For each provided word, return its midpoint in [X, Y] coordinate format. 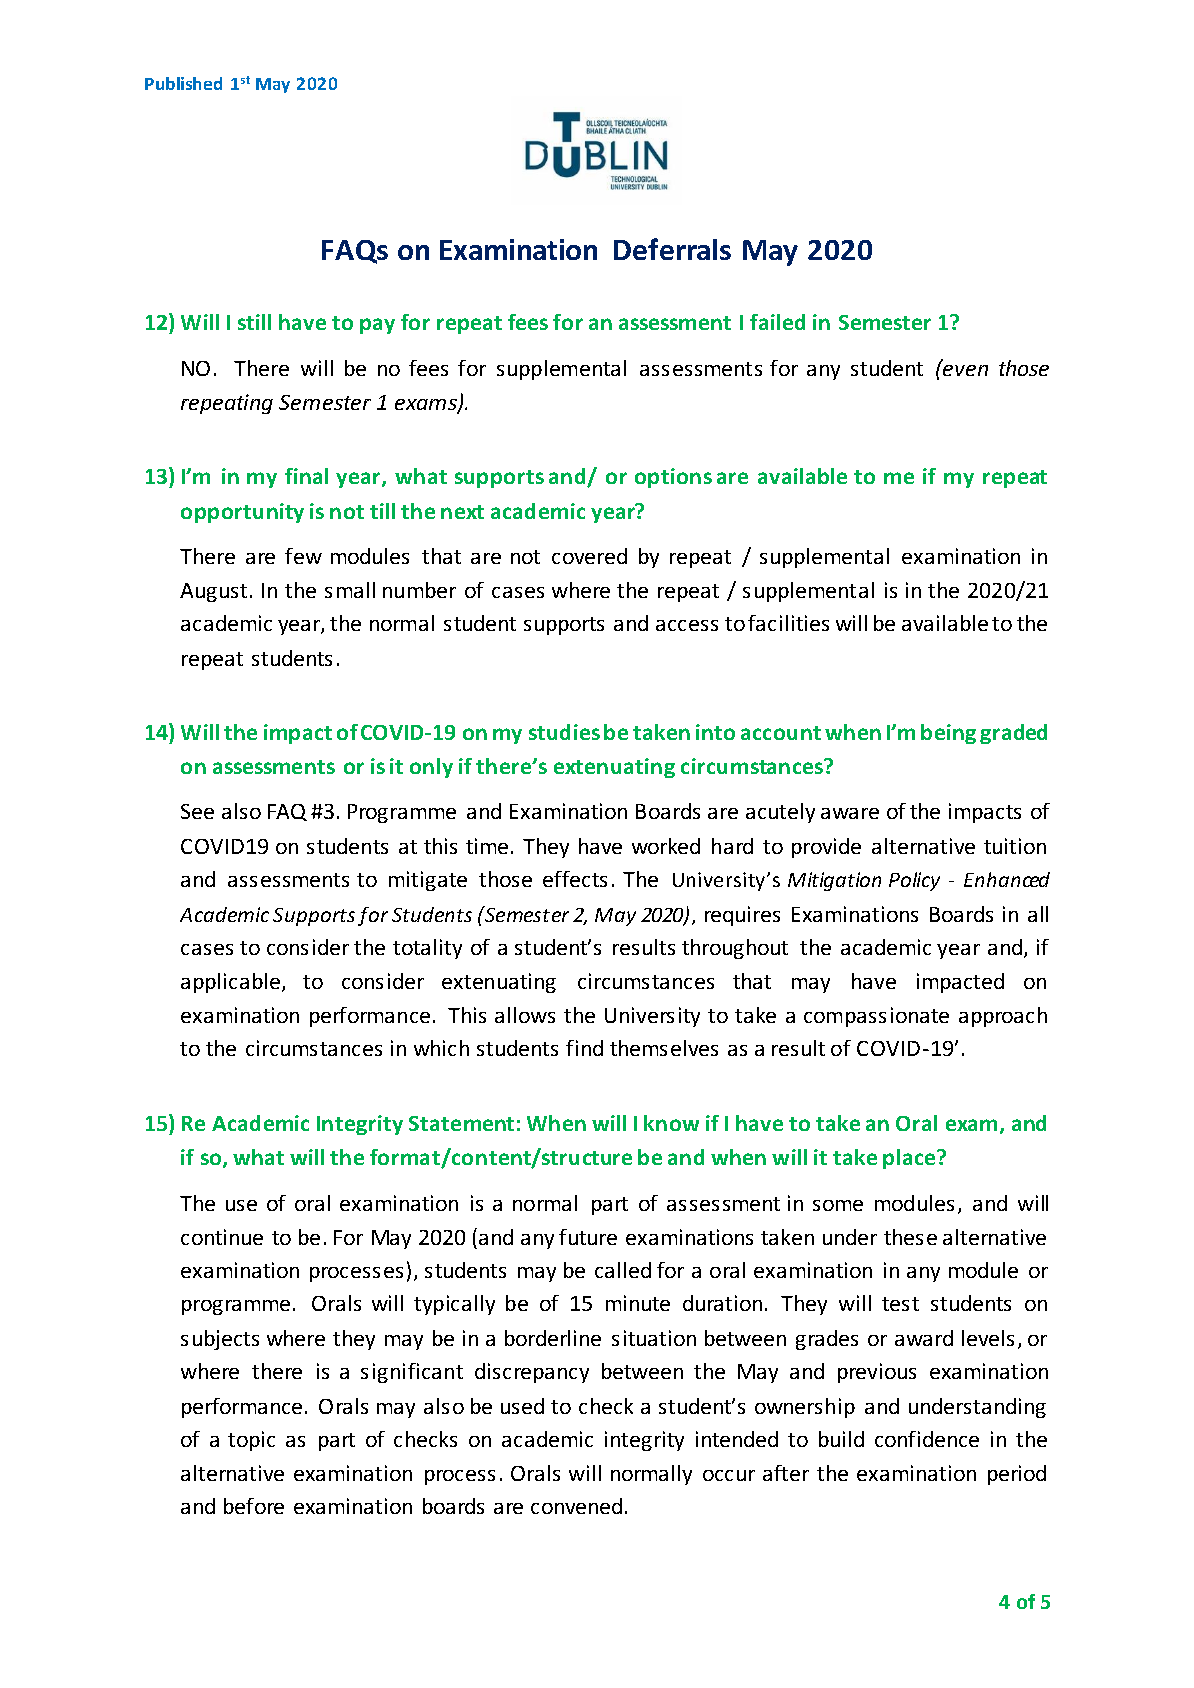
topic [251, 1441]
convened [576, 1506]
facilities [788, 623]
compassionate [876, 1017]
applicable [232, 983]
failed [777, 322]
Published [183, 83]
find [584, 1048]
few [303, 556]
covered [589, 556]
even [965, 370]
